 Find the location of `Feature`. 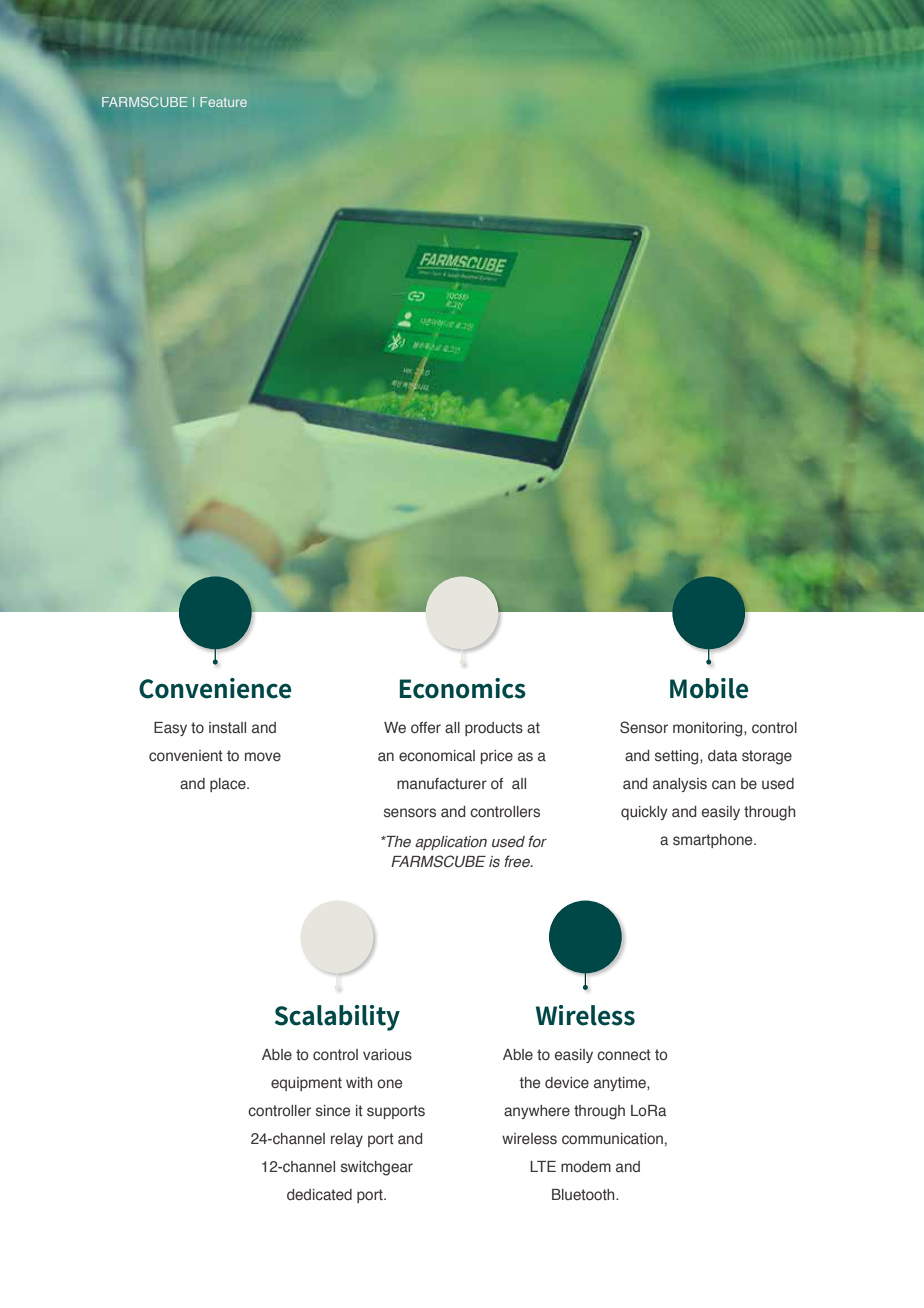

Feature is located at coordinates (223, 102).
